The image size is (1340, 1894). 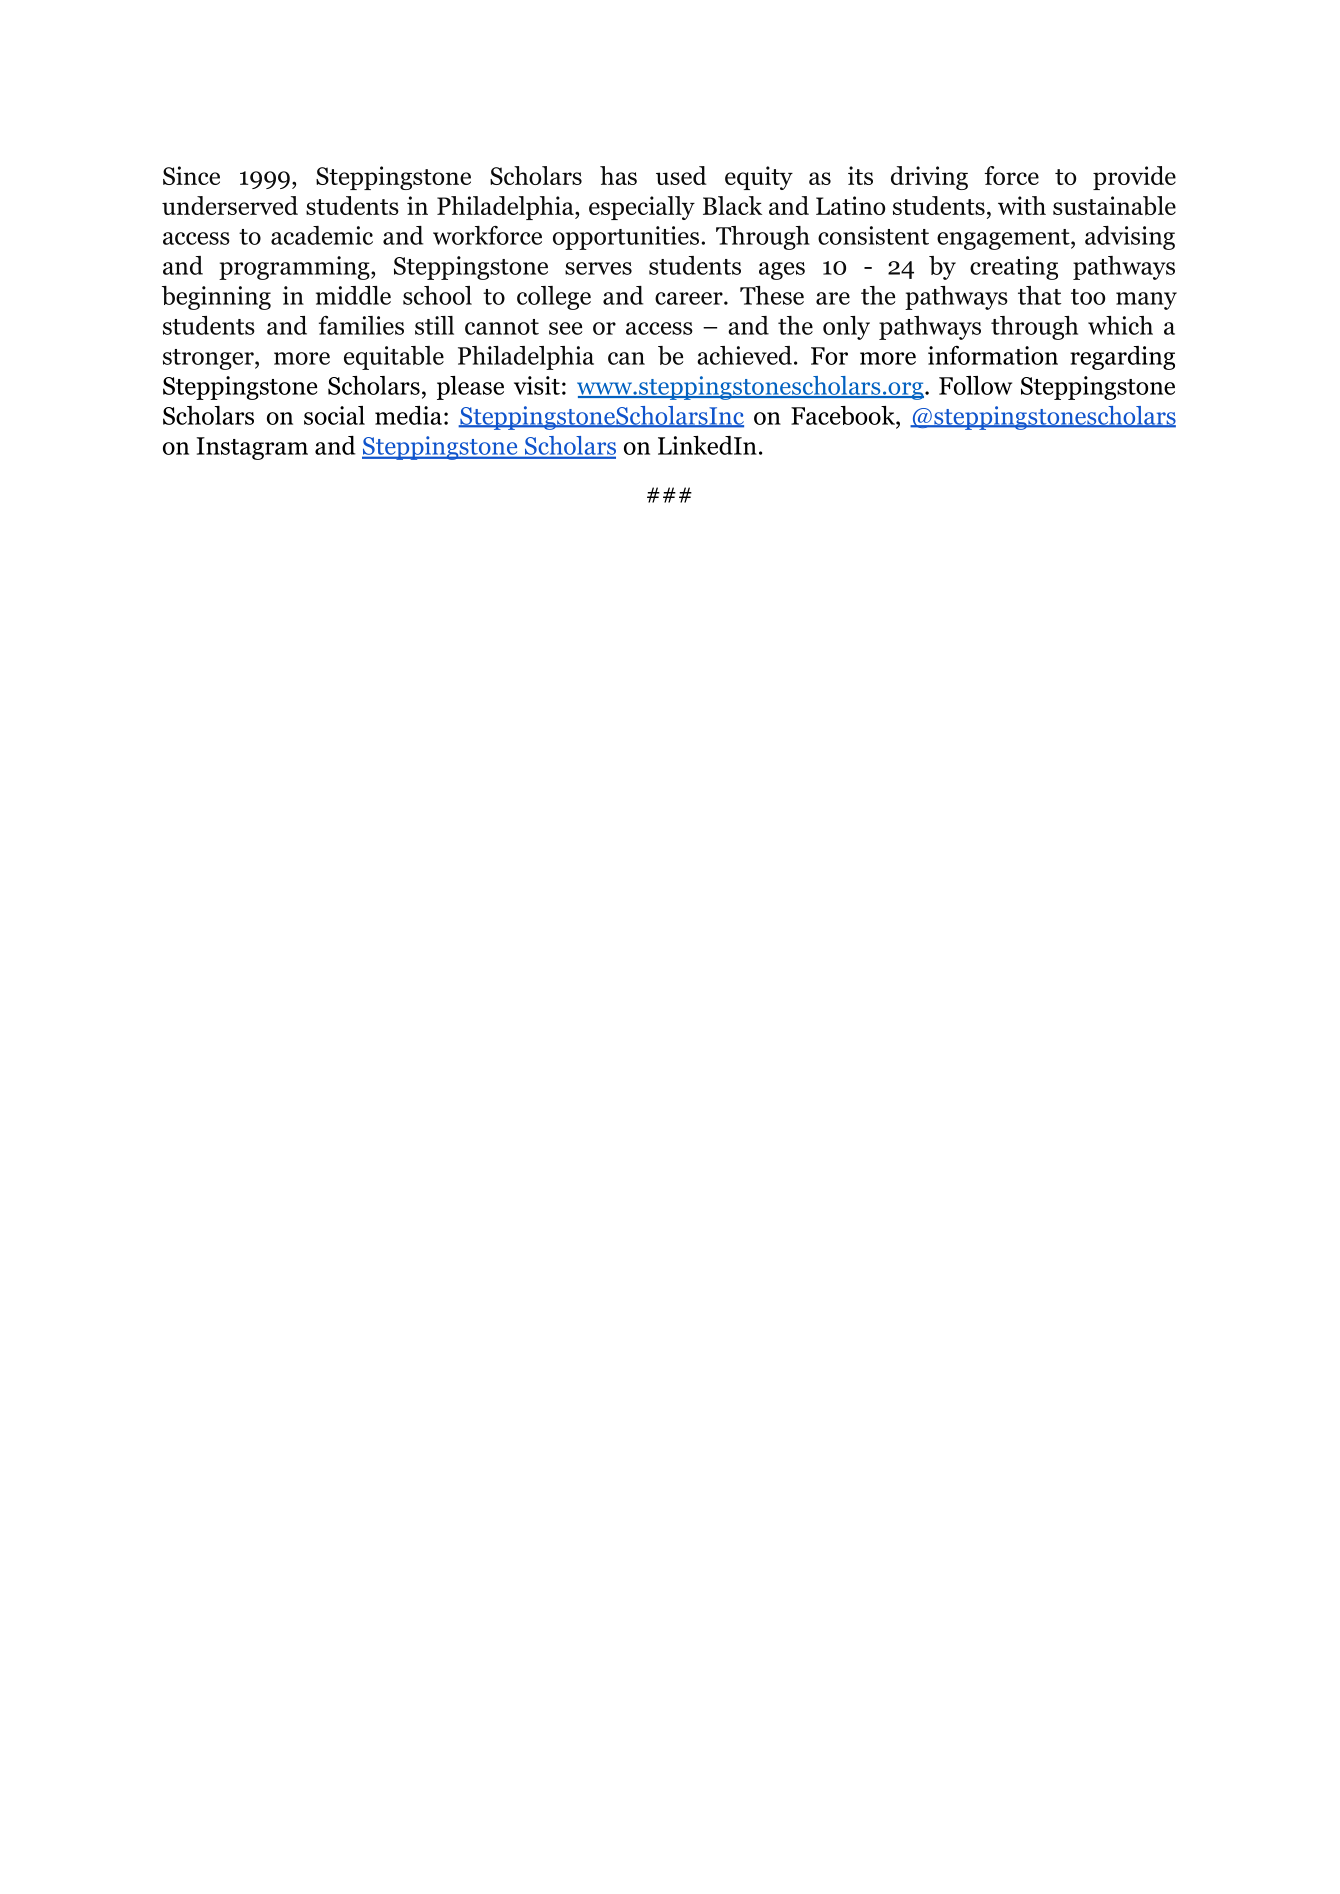 I want to click on used, so click(x=681, y=175).
